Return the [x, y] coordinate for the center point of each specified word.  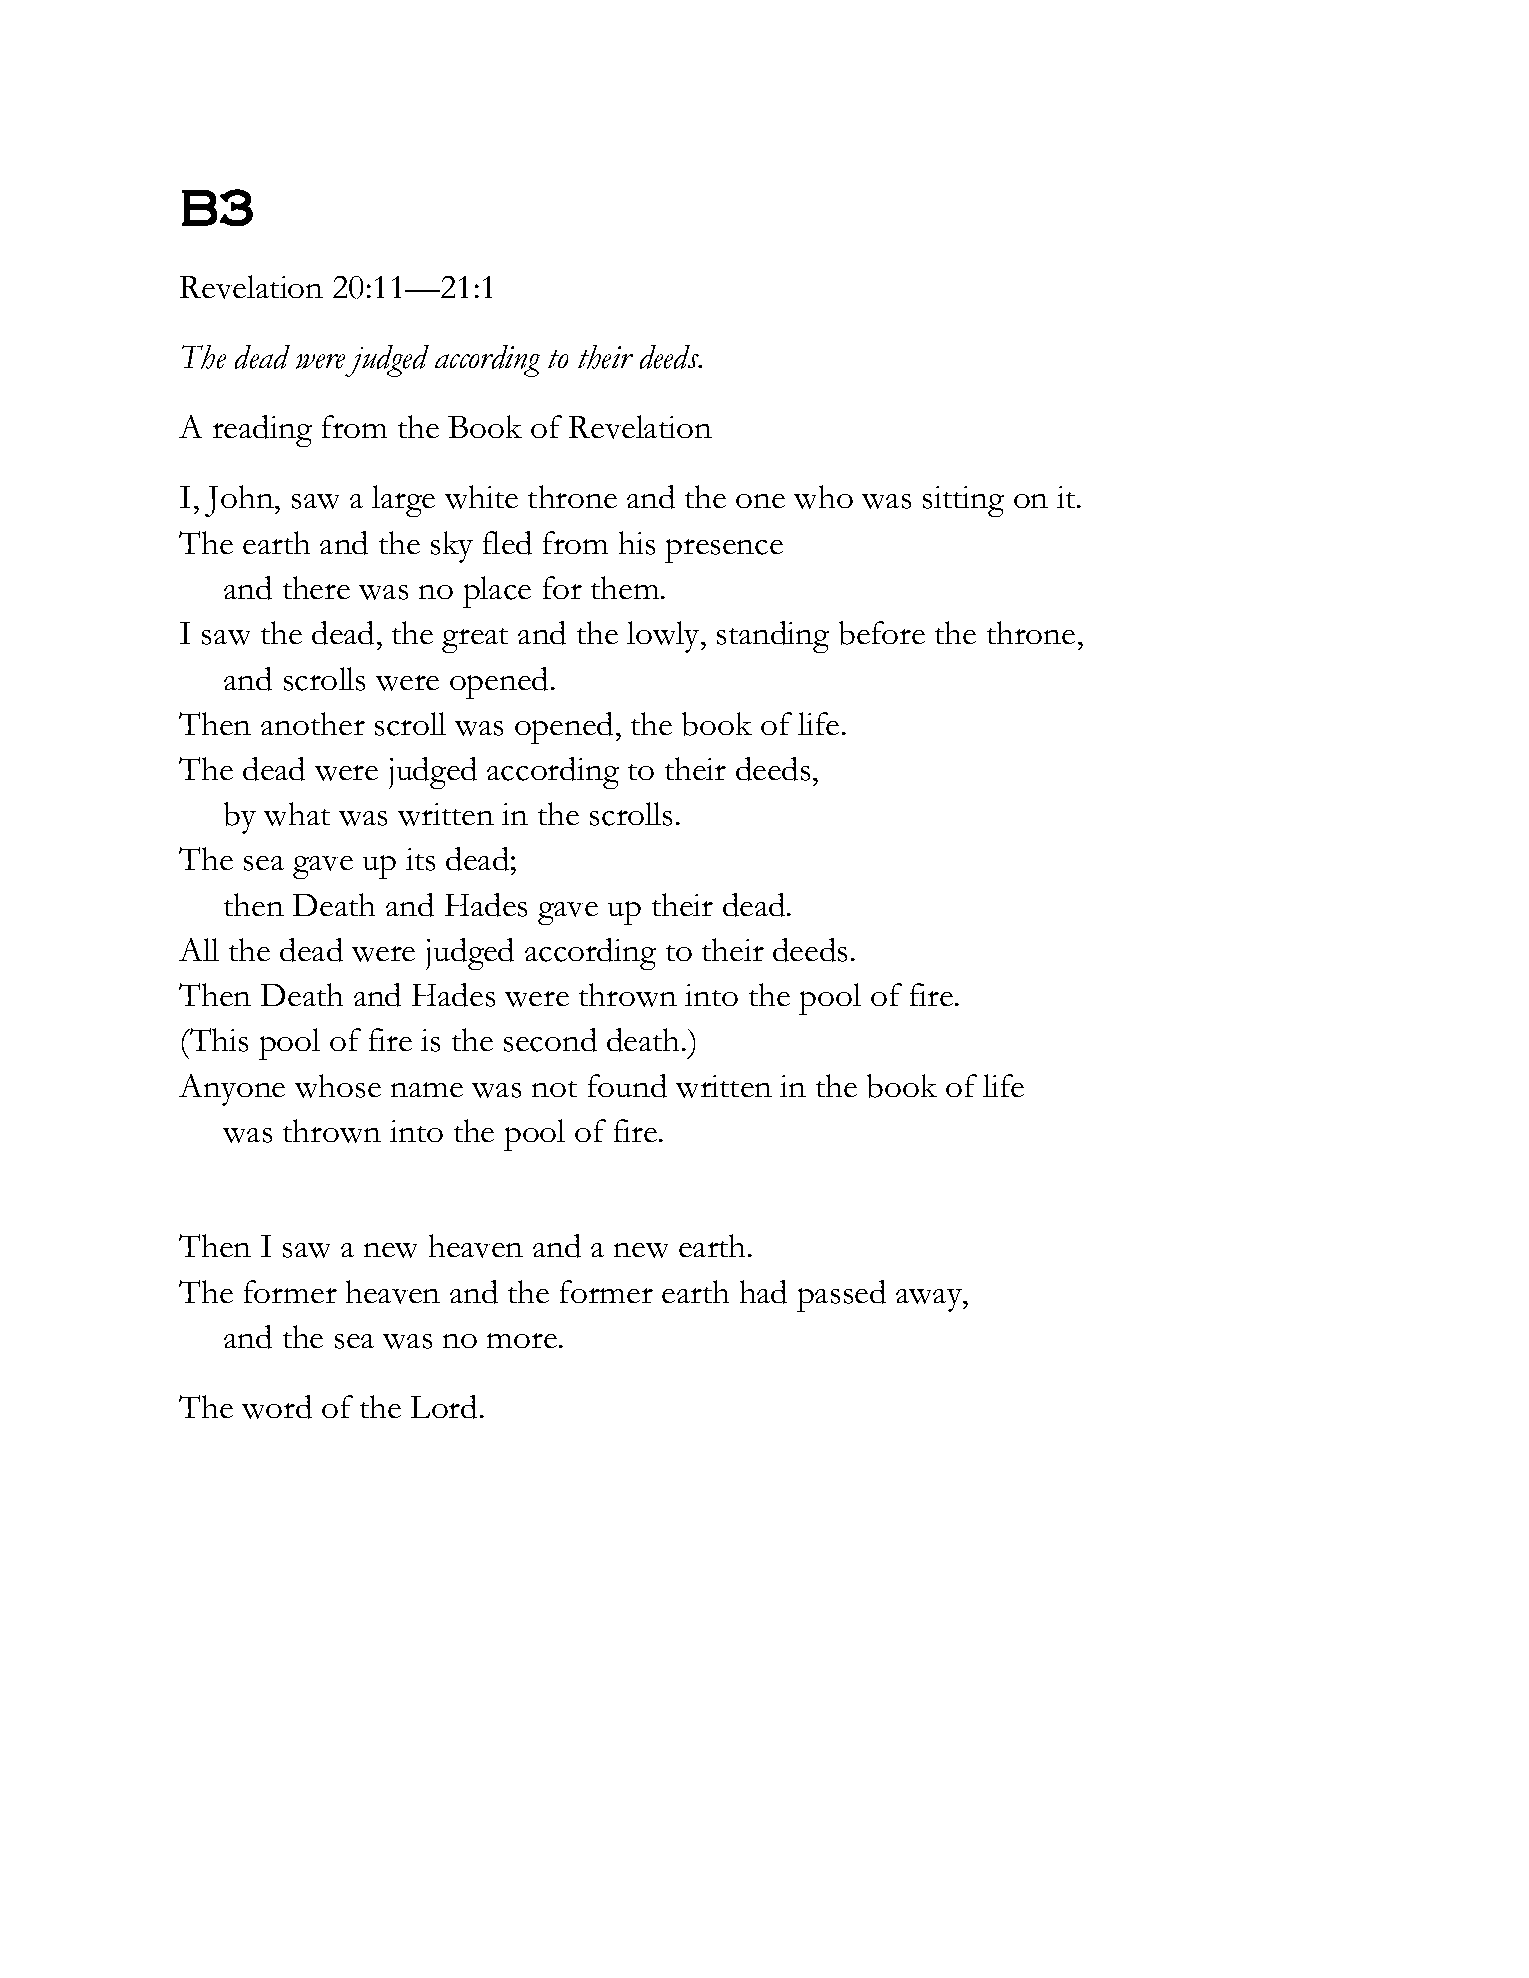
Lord [444, 1407]
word [277, 1407]
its [420, 859]
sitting [963, 501]
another [313, 723]
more [523, 1340]
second [550, 1040]
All [199, 949]
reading [262, 431]
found [627, 1086]
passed [841, 1296]
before [882, 633]
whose [338, 1086]
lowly [664, 637]
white [481, 497]
